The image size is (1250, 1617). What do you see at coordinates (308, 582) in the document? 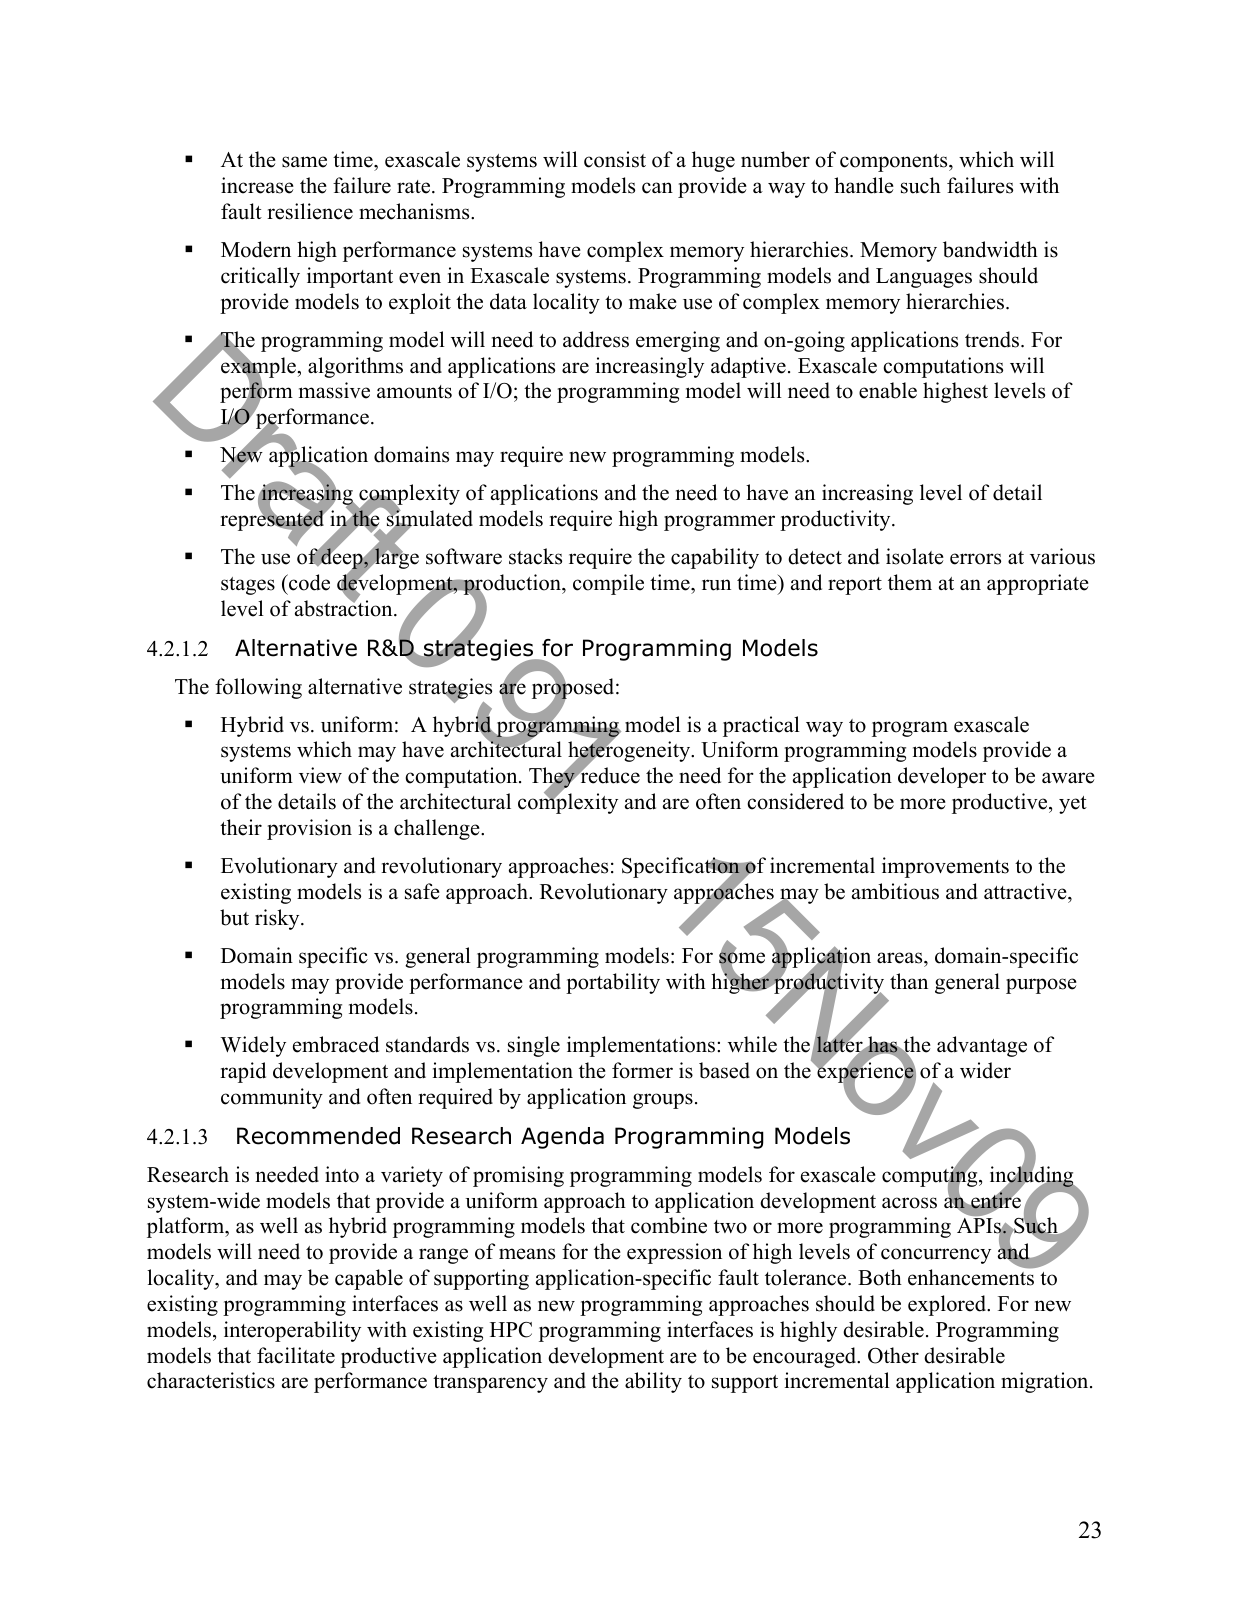
I see `code` at bounding box center [308, 582].
